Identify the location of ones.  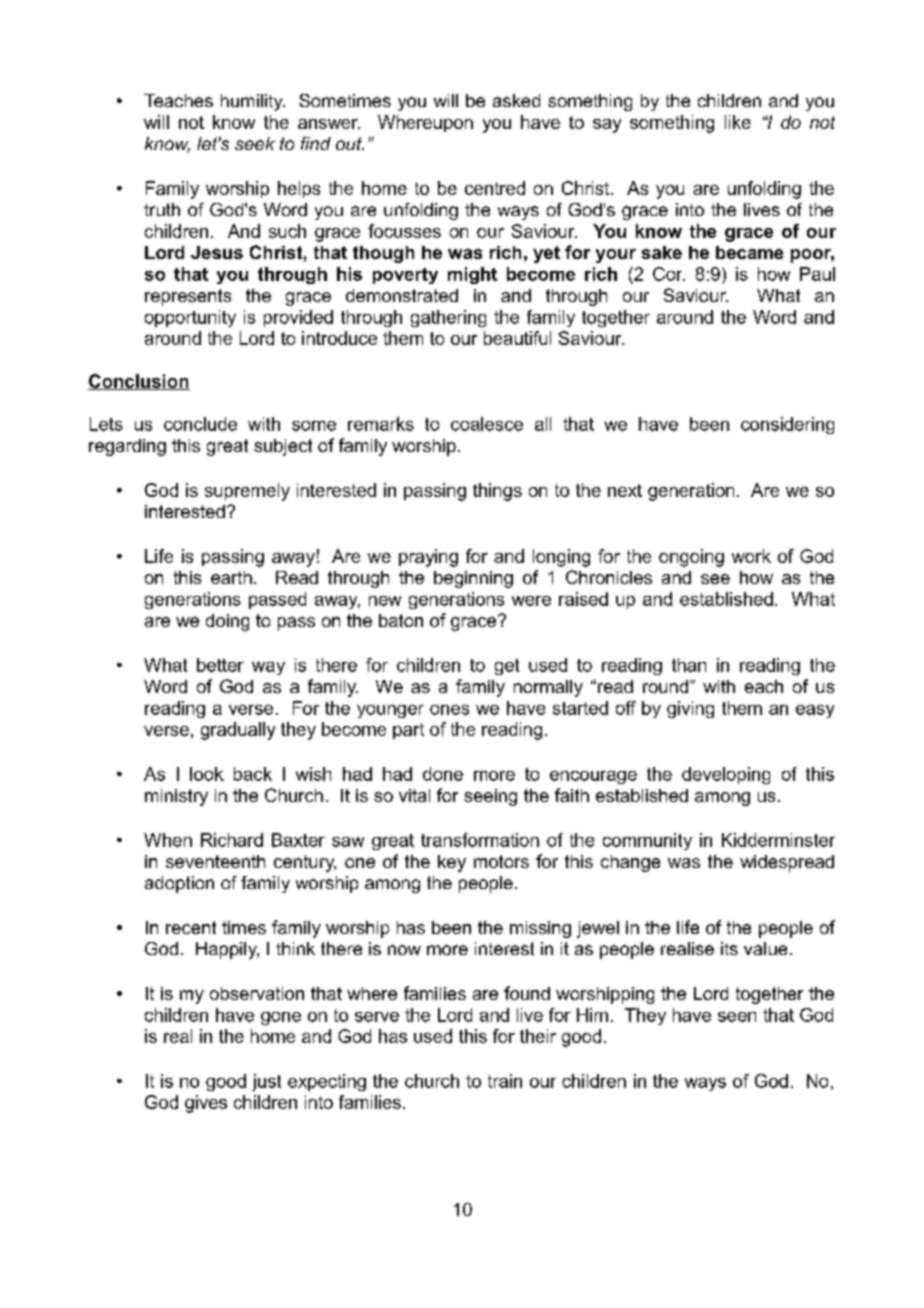
(449, 710).
